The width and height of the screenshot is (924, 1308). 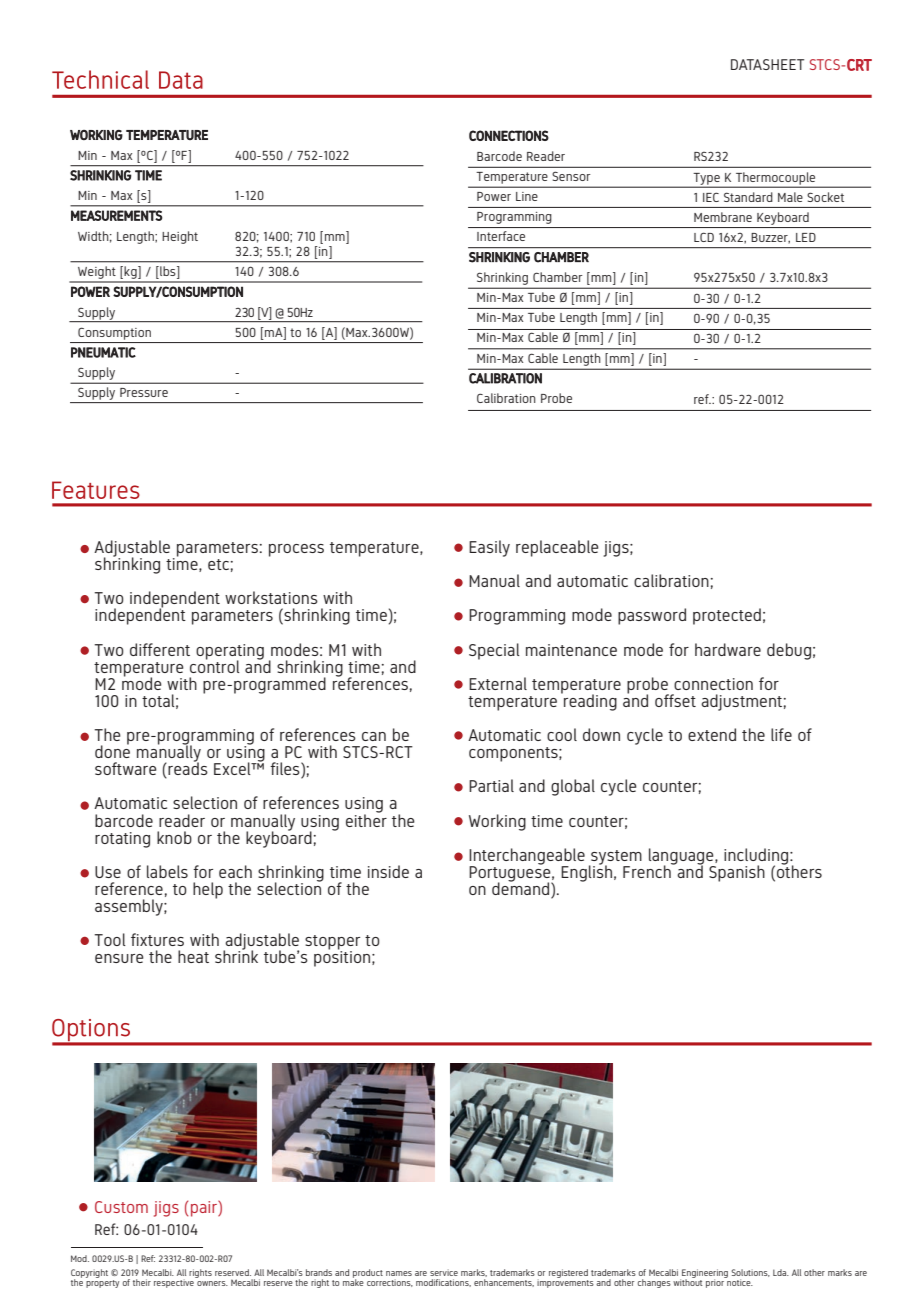 I want to click on Line, so click(x=527, y=196).
